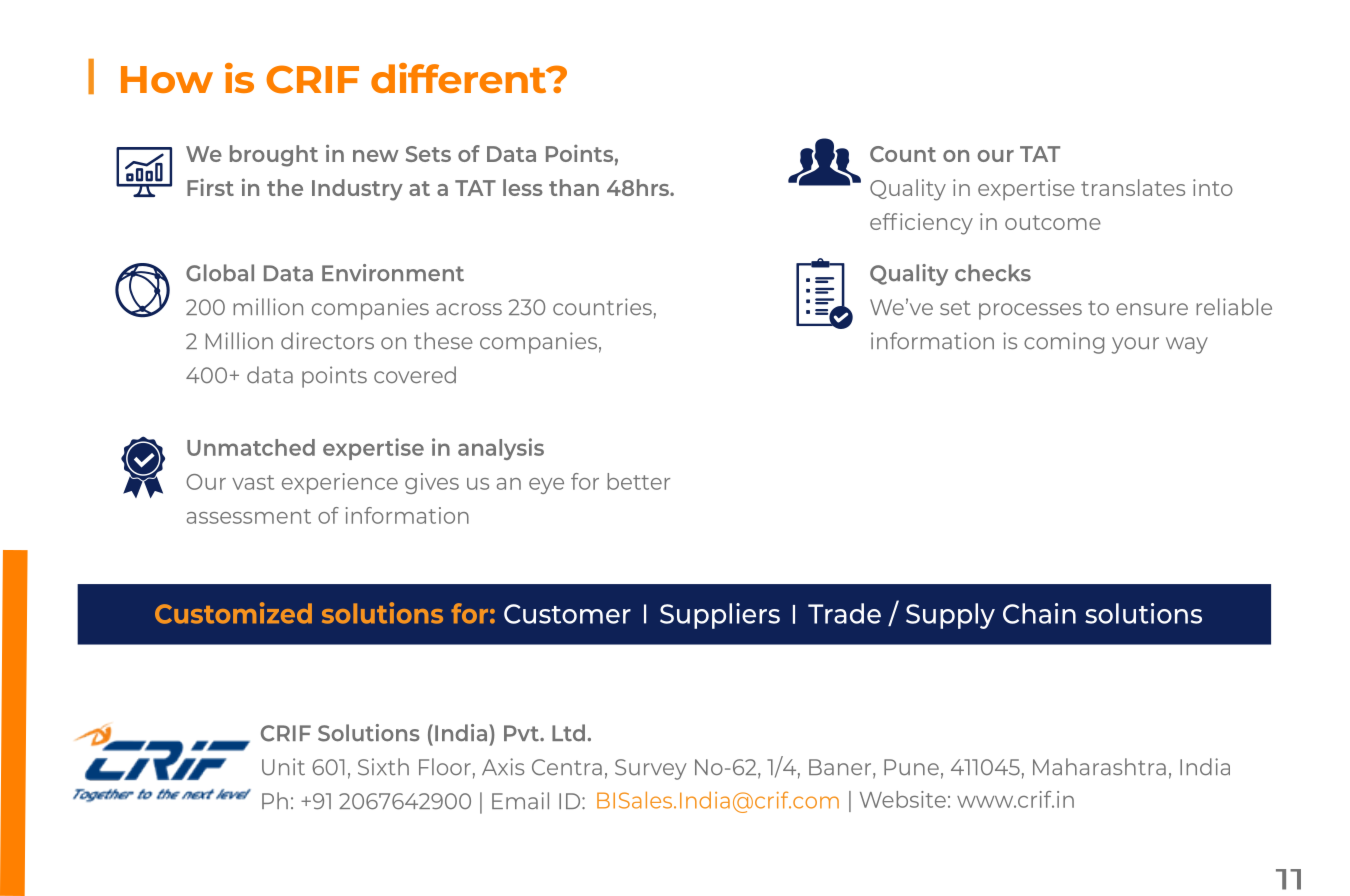 The width and height of the page is (1350, 896). Describe the element at coordinates (1053, 222) in the page. I see `outcome` at that location.
